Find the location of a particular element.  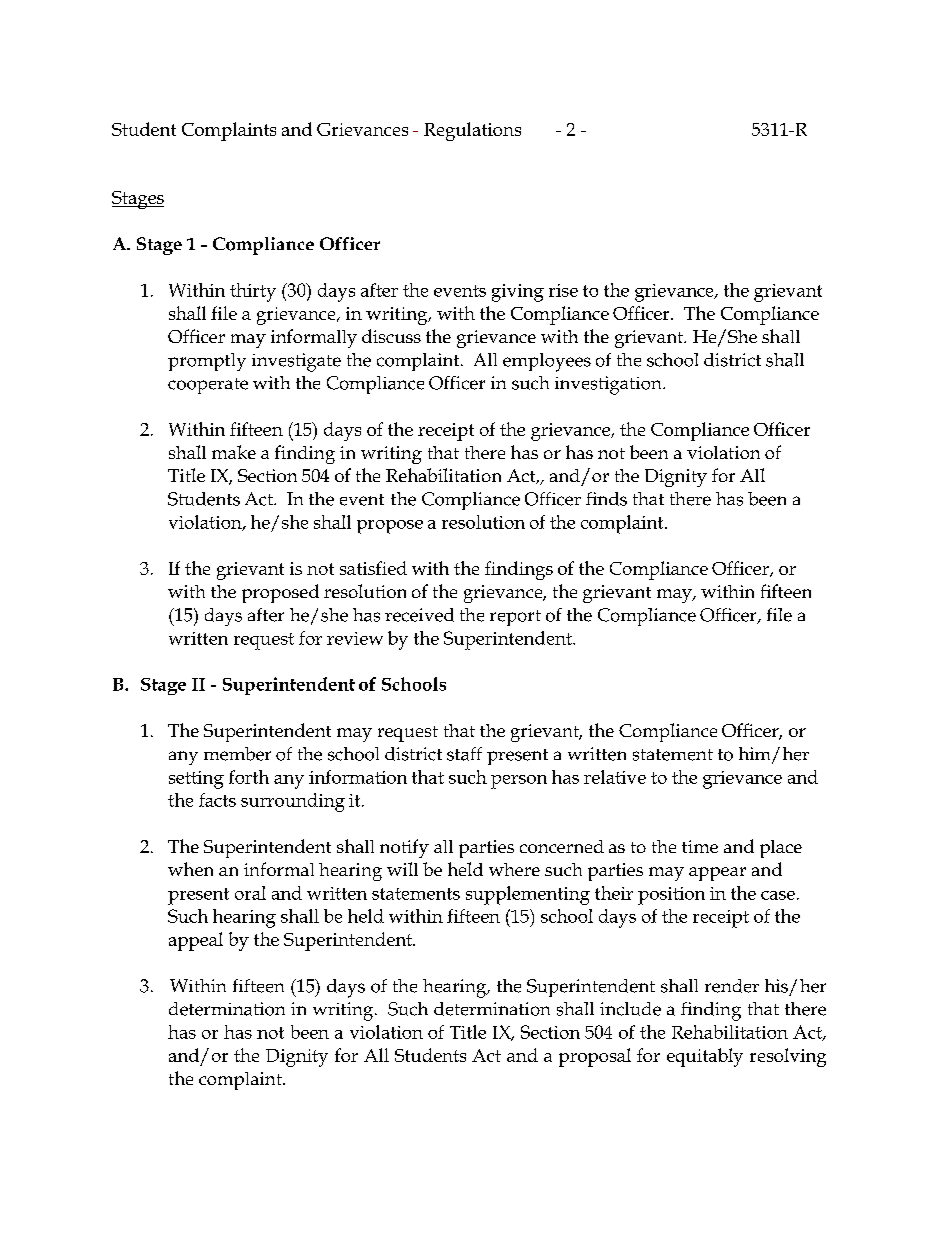

employees is located at coordinates (547, 362).
